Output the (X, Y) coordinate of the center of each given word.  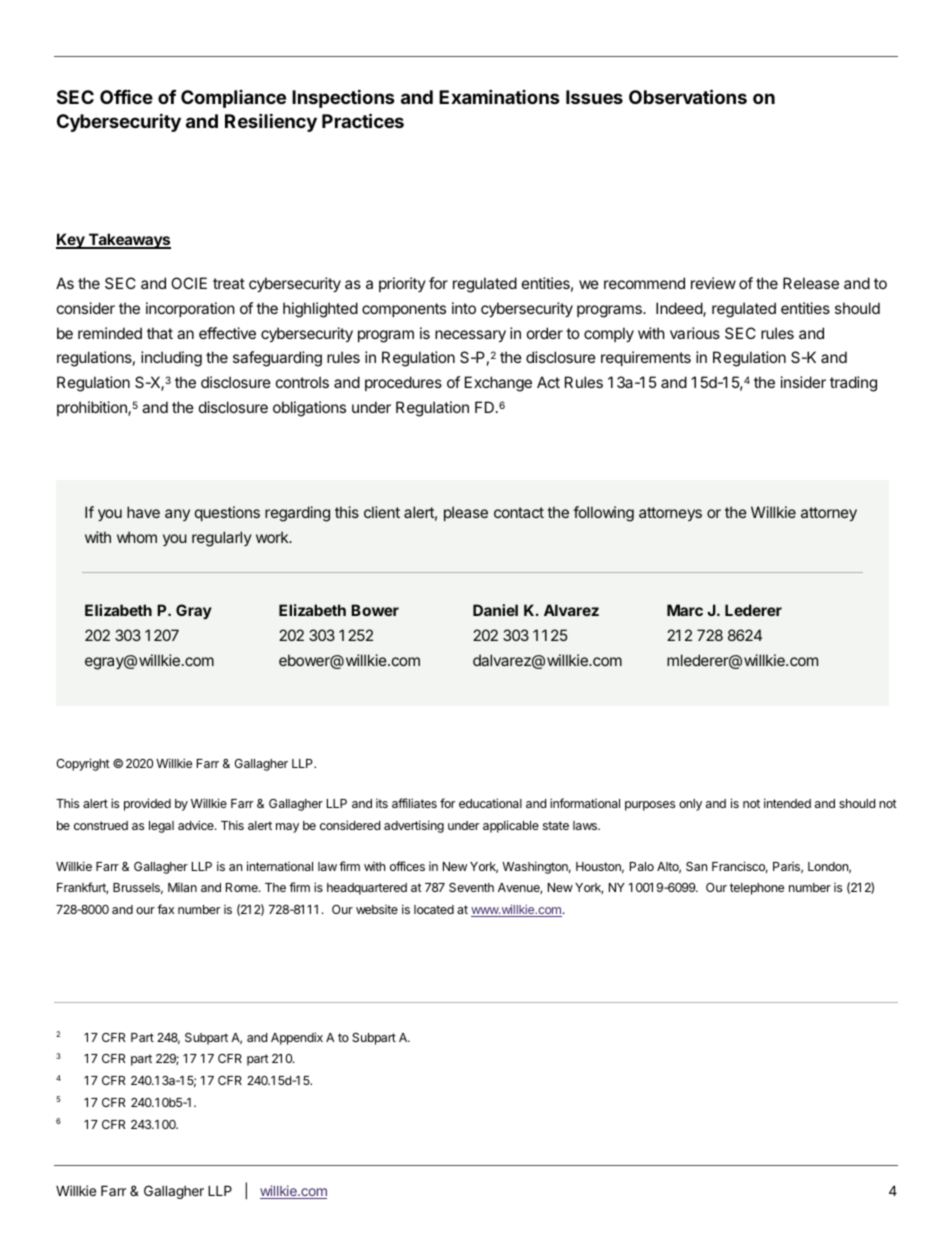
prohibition (93, 408)
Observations (688, 96)
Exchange (498, 384)
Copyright (83, 764)
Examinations (499, 96)
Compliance (233, 99)
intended (787, 803)
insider (803, 382)
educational (490, 803)
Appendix (297, 1038)
